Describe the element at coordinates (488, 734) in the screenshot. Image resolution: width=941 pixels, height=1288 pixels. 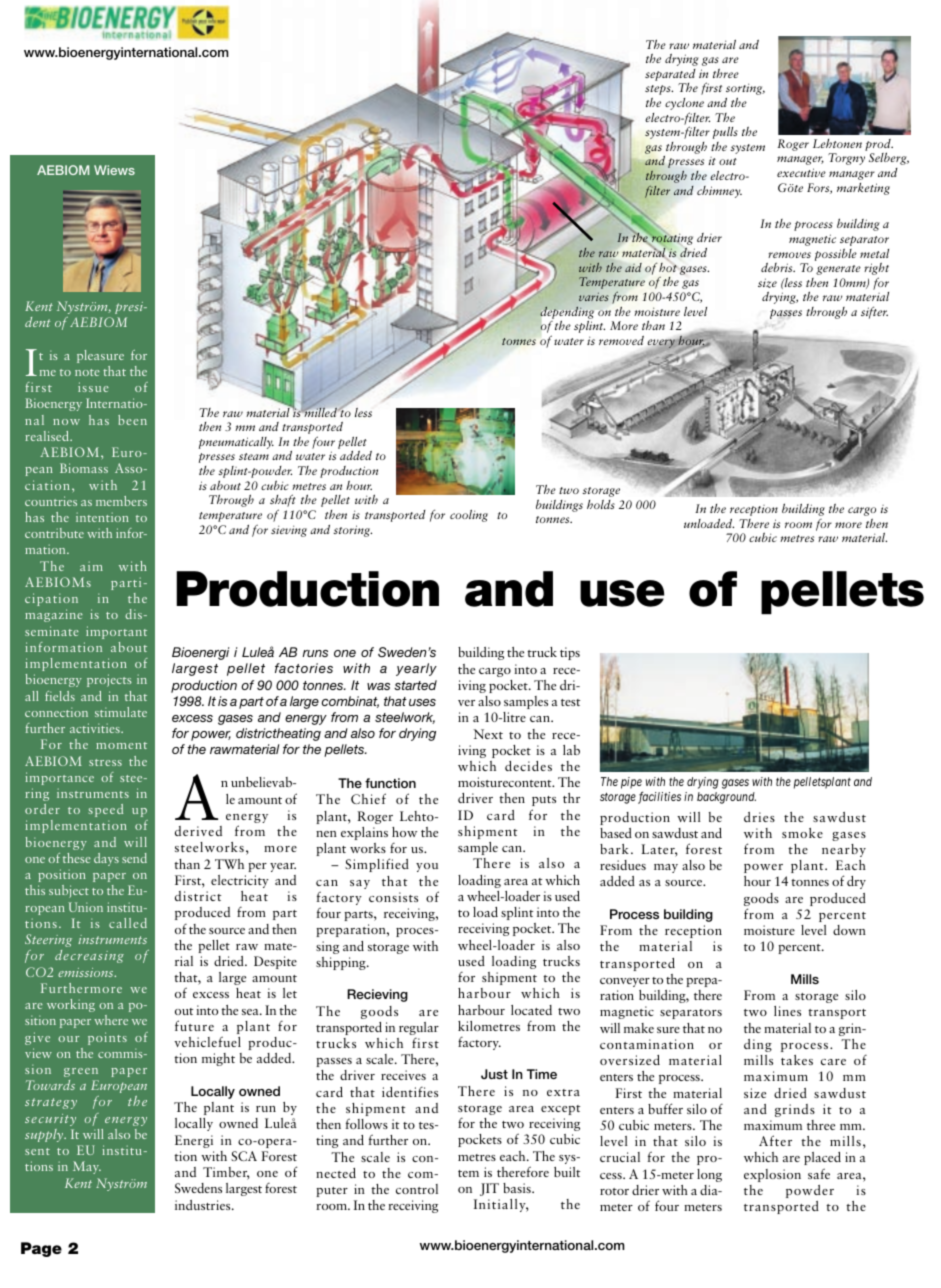
I see `Next` at that location.
